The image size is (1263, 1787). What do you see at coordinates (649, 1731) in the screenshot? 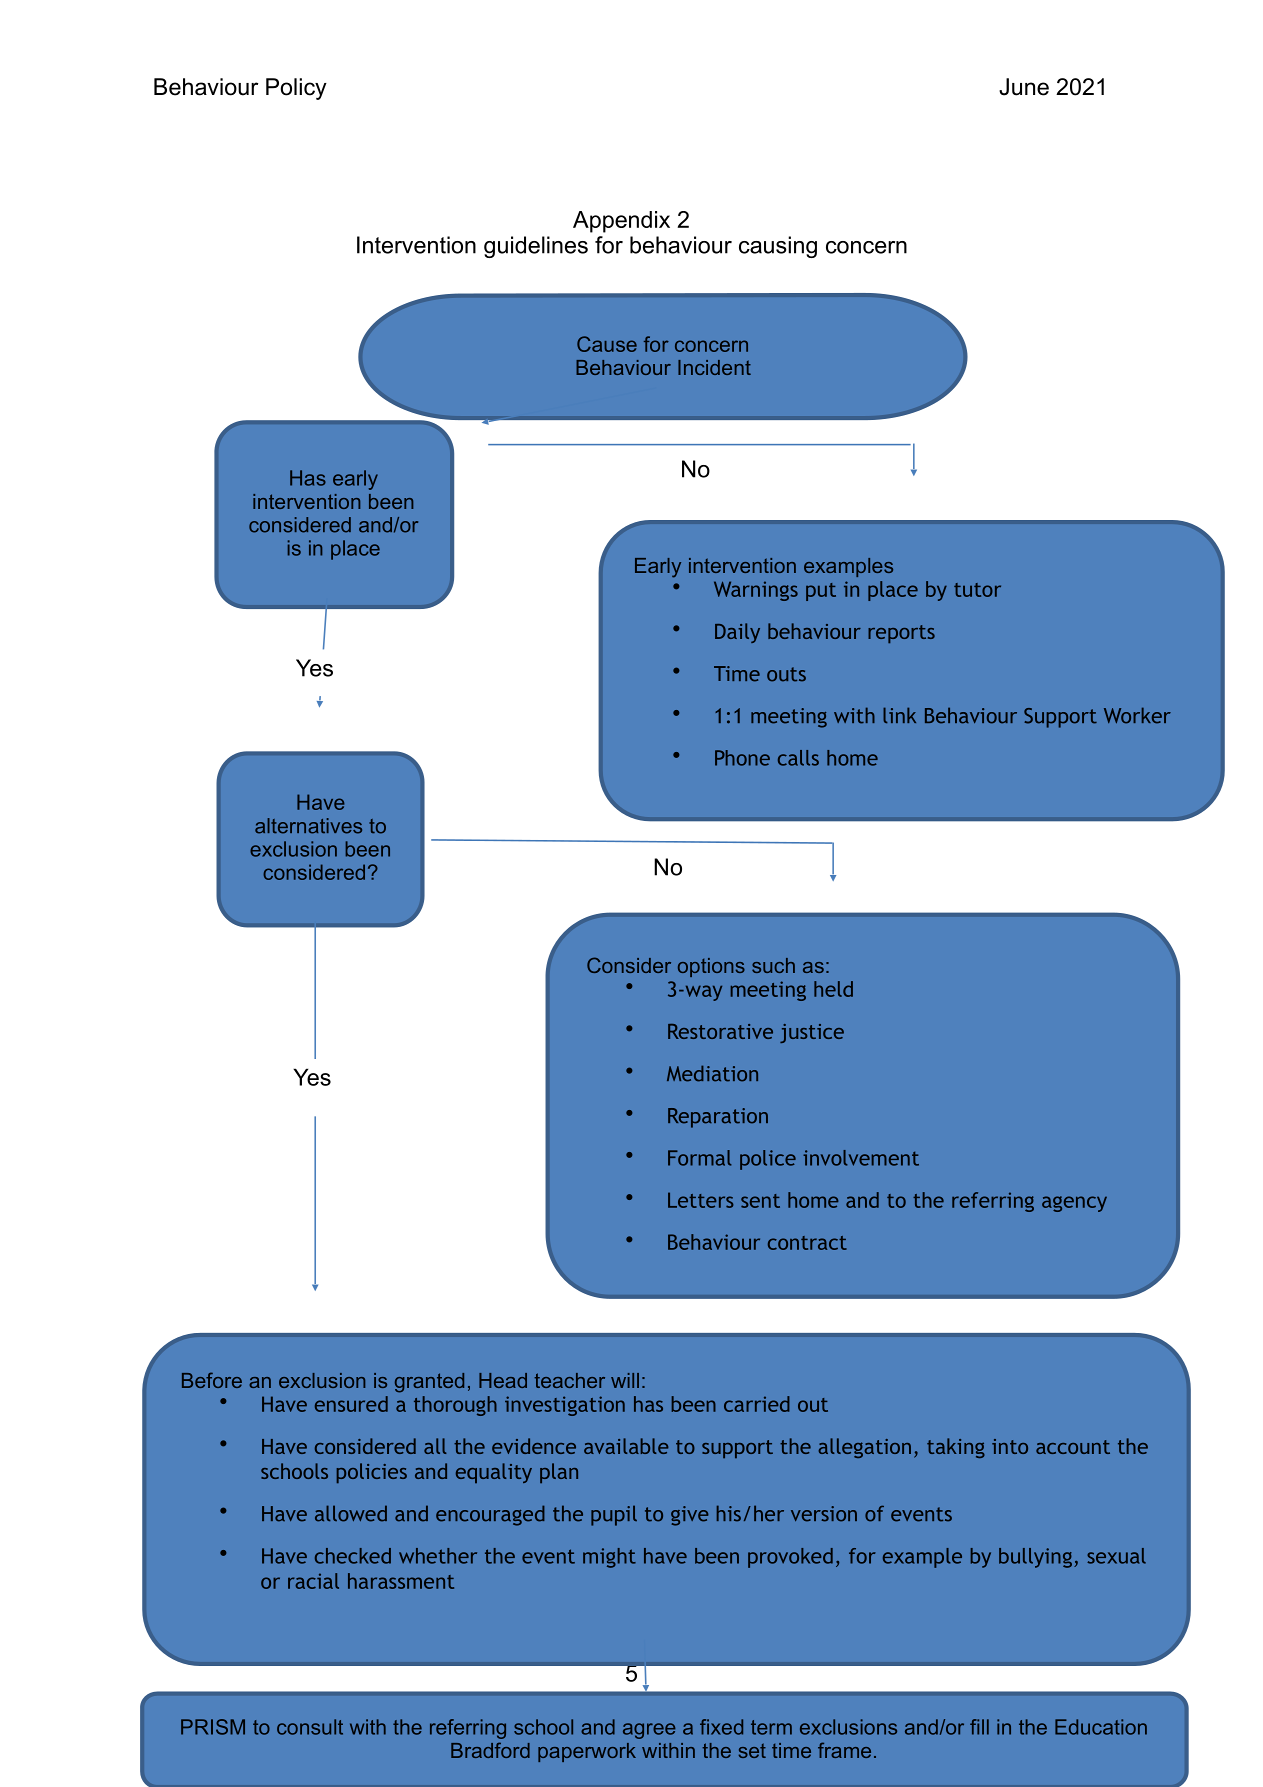
I see `agree` at bounding box center [649, 1731].
